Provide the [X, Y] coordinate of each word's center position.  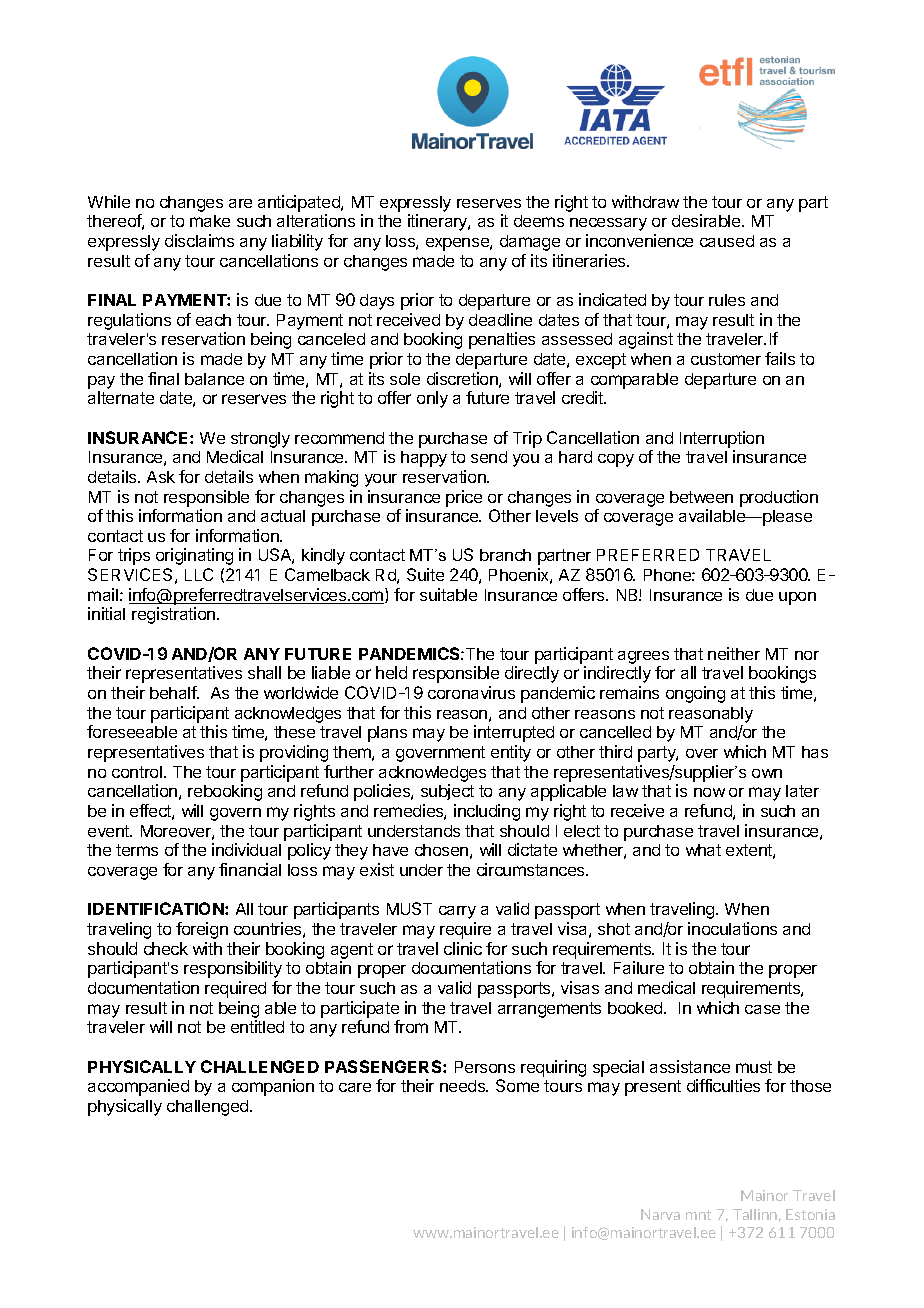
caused [727, 241]
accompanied [138, 1087]
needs [464, 1086]
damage [530, 243]
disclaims [199, 240]
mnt [698, 1215]
